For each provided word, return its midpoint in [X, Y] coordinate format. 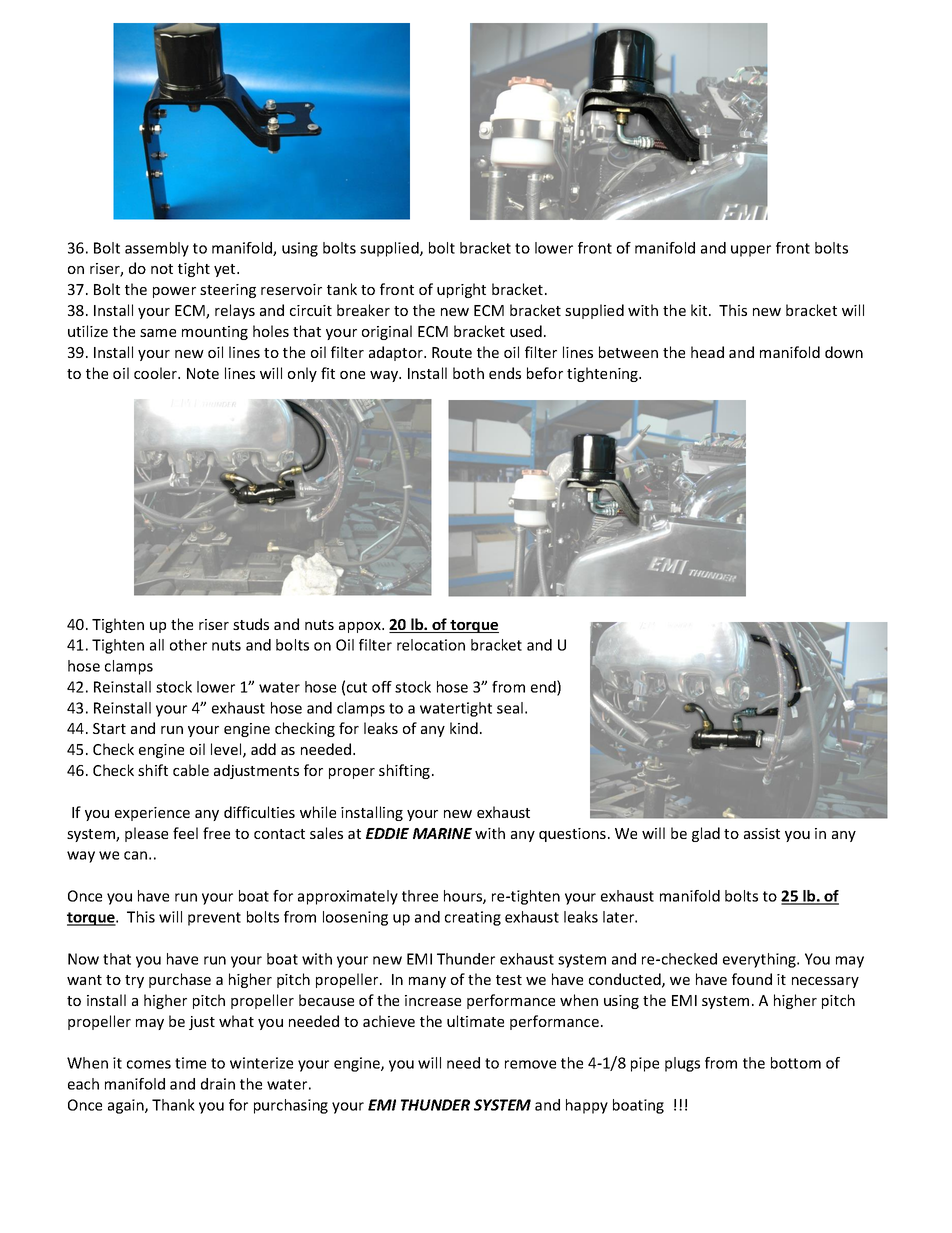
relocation [431, 645]
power [174, 292]
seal [510, 708]
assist [762, 833]
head [707, 352]
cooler [157, 373]
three [420, 896]
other [188, 645]
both [468, 373]
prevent [214, 919]
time [190, 1063]
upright [461, 290]
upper [751, 251]
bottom [796, 1063]
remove [530, 1064]
